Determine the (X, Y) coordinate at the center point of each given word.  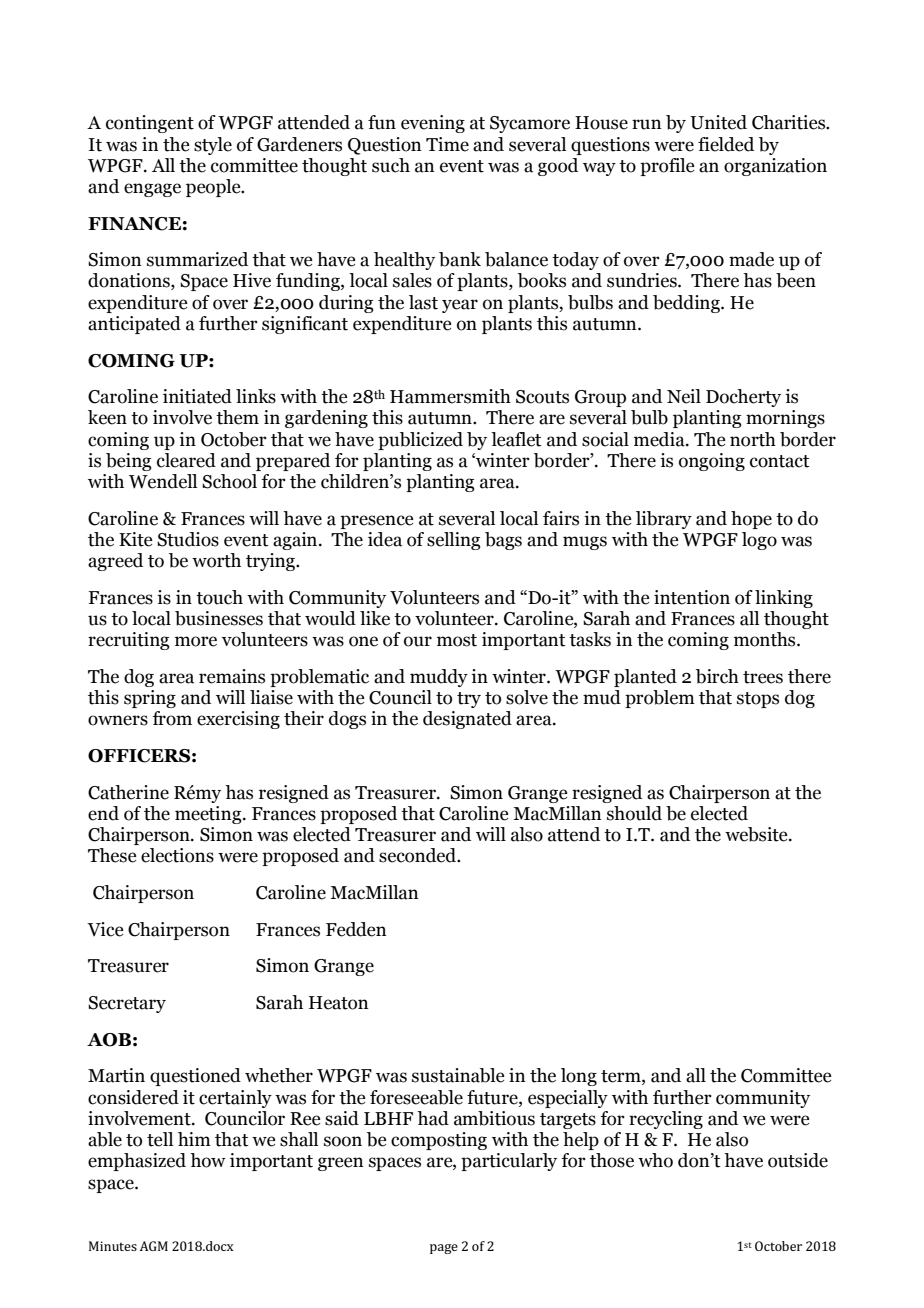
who (655, 1160)
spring (150, 699)
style (213, 146)
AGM (154, 1246)
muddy (439, 678)
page (444, 1249)
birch (717, 676)
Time (447, 144)
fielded (726, 144)
